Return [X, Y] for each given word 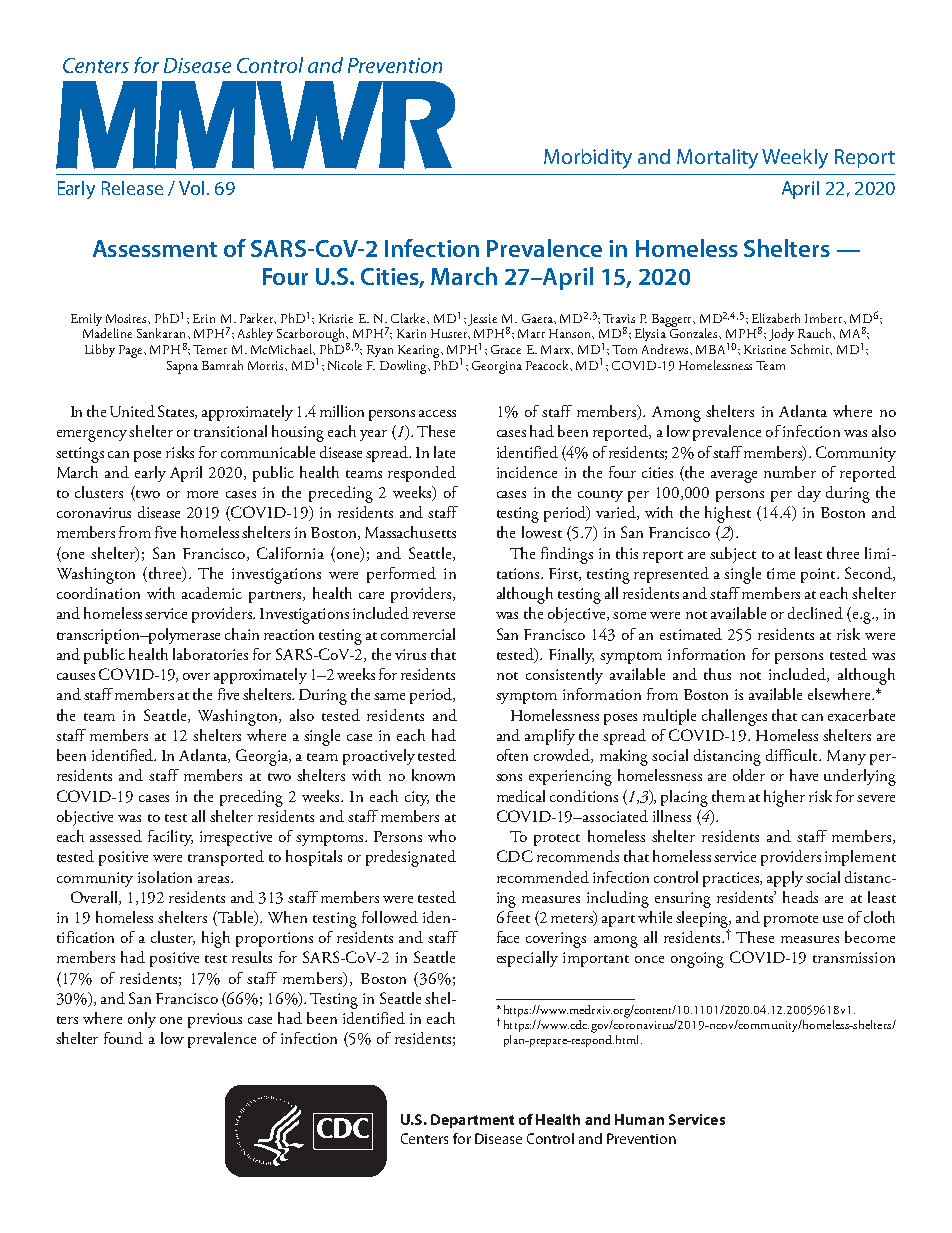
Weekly [795, 159]
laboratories [210, 654]
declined [815, 613]
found [123, 1038]
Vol [191, 188]
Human [639, 1119]
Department [472, 1121]
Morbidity [588, 159]
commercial [418, 634]
